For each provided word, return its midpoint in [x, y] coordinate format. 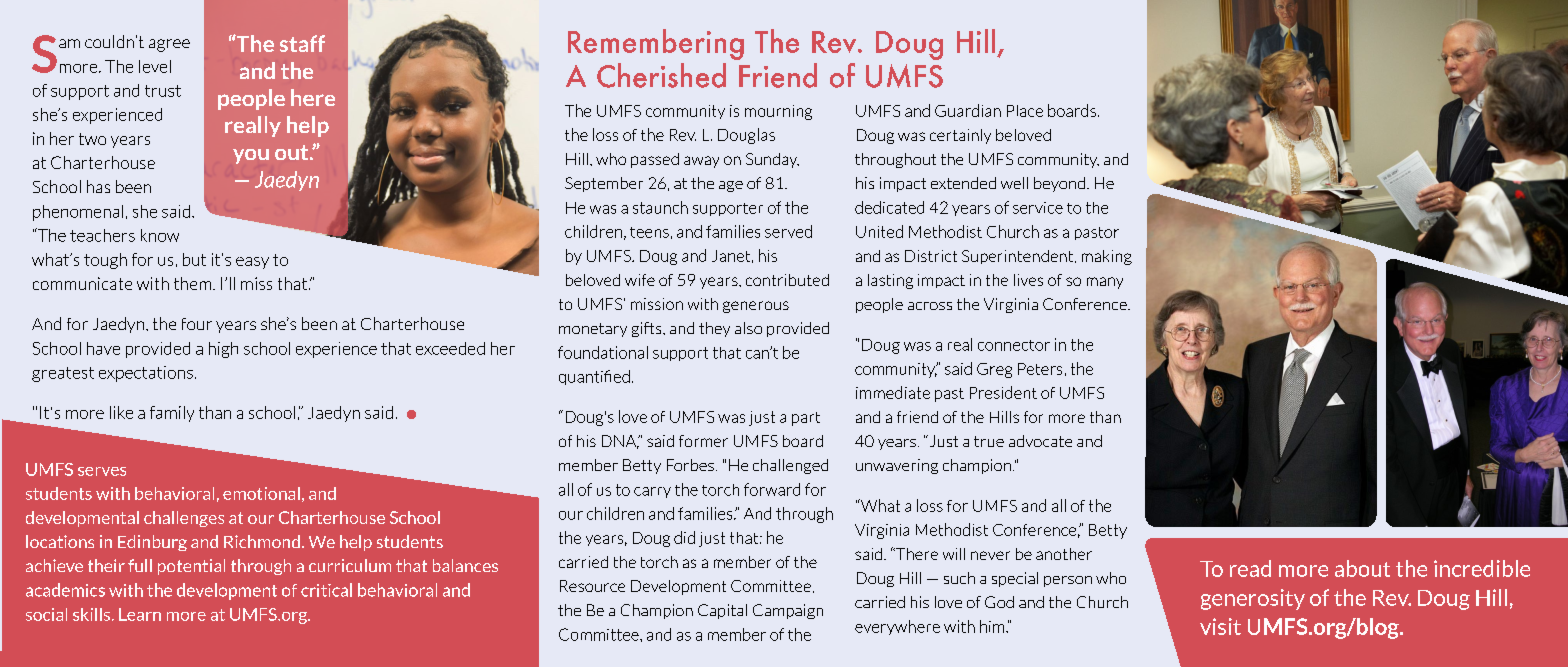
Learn [140, 614]
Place [1025, 111]
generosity [1253, 599]
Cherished [661, 75]
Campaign [788, 611]
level [155, 66]
